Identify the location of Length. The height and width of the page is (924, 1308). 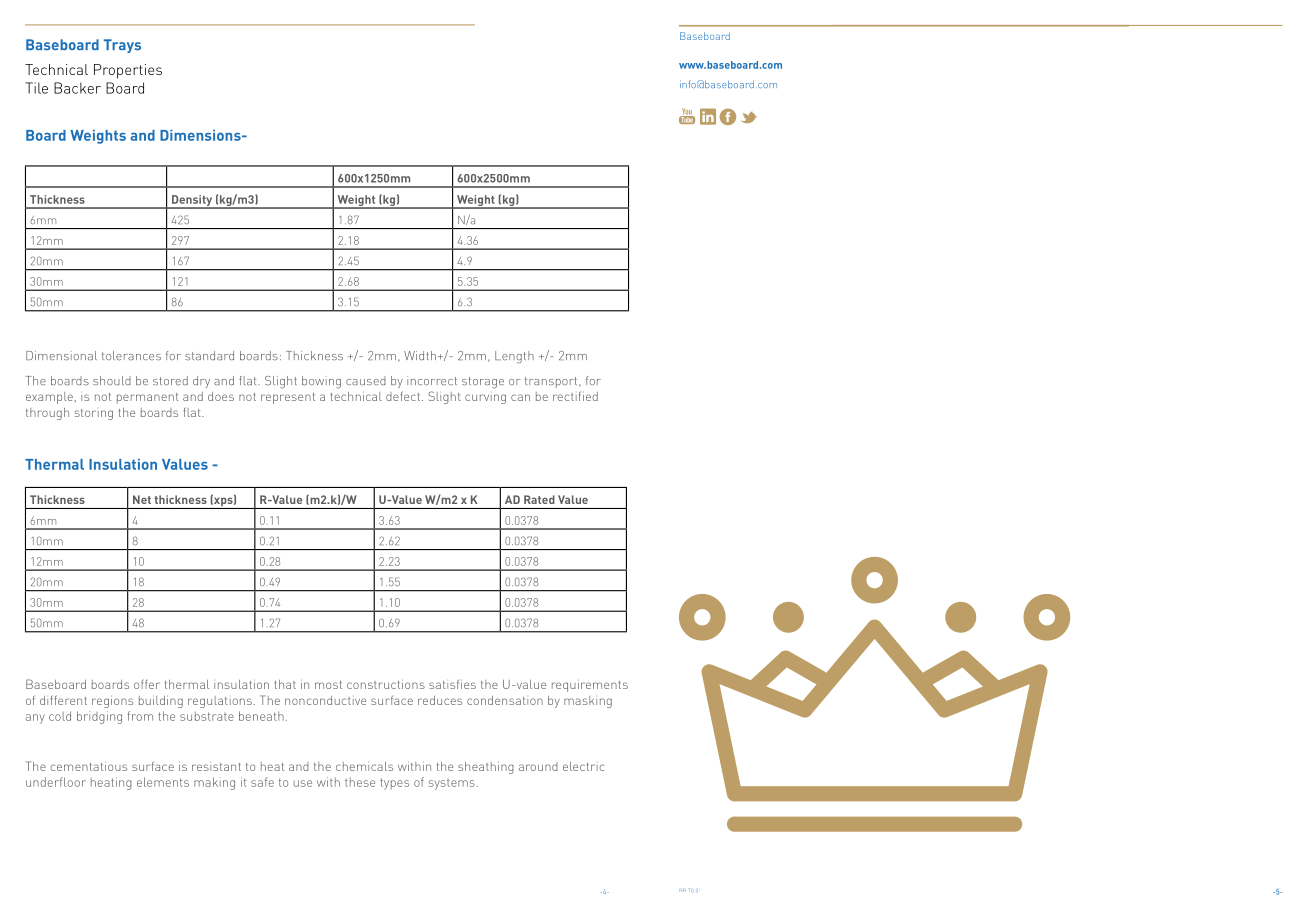
(514, 357).
